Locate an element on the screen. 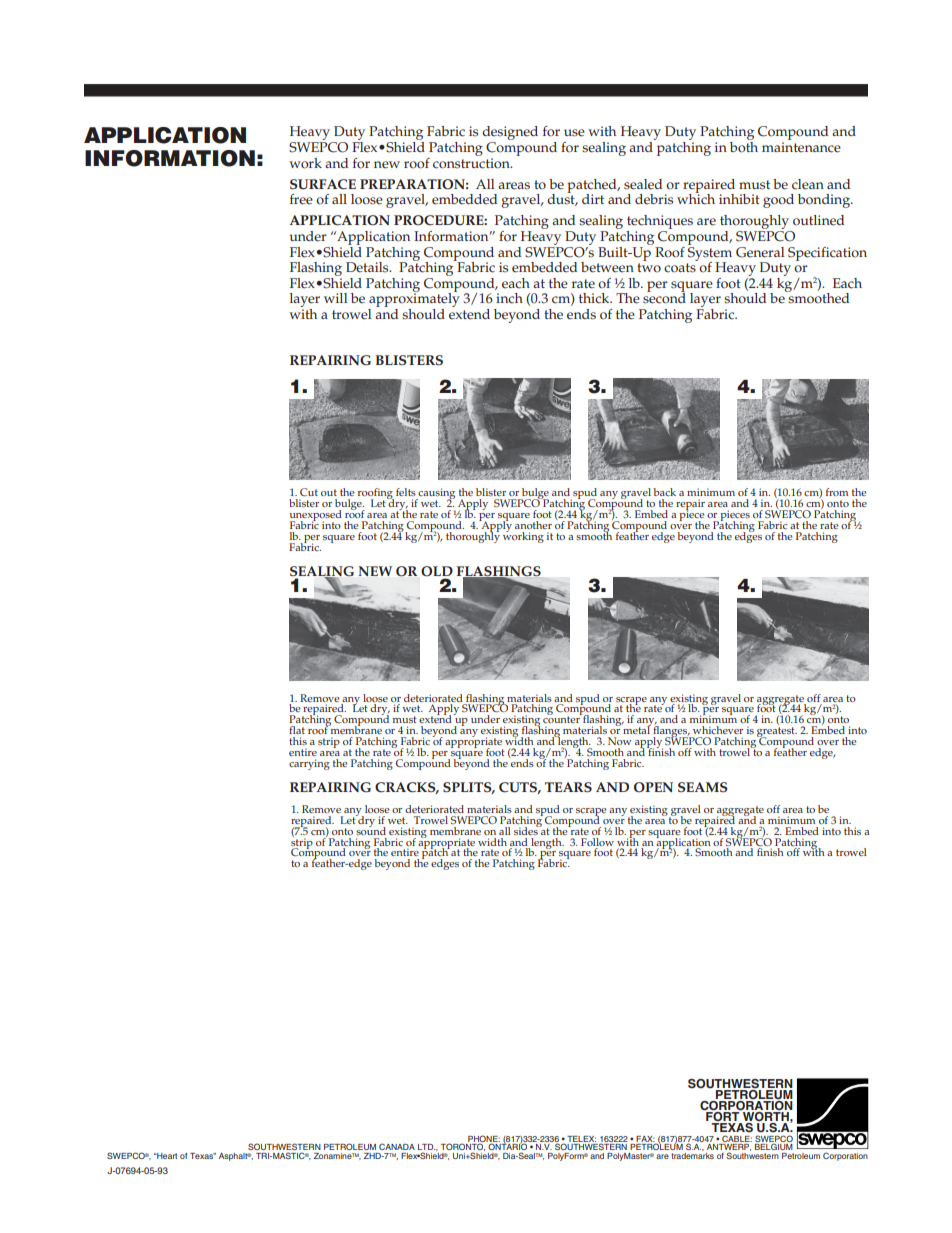 The height and width of the screenshot is (1233, 952). SEAMS is located at coordinates (702, 787).
